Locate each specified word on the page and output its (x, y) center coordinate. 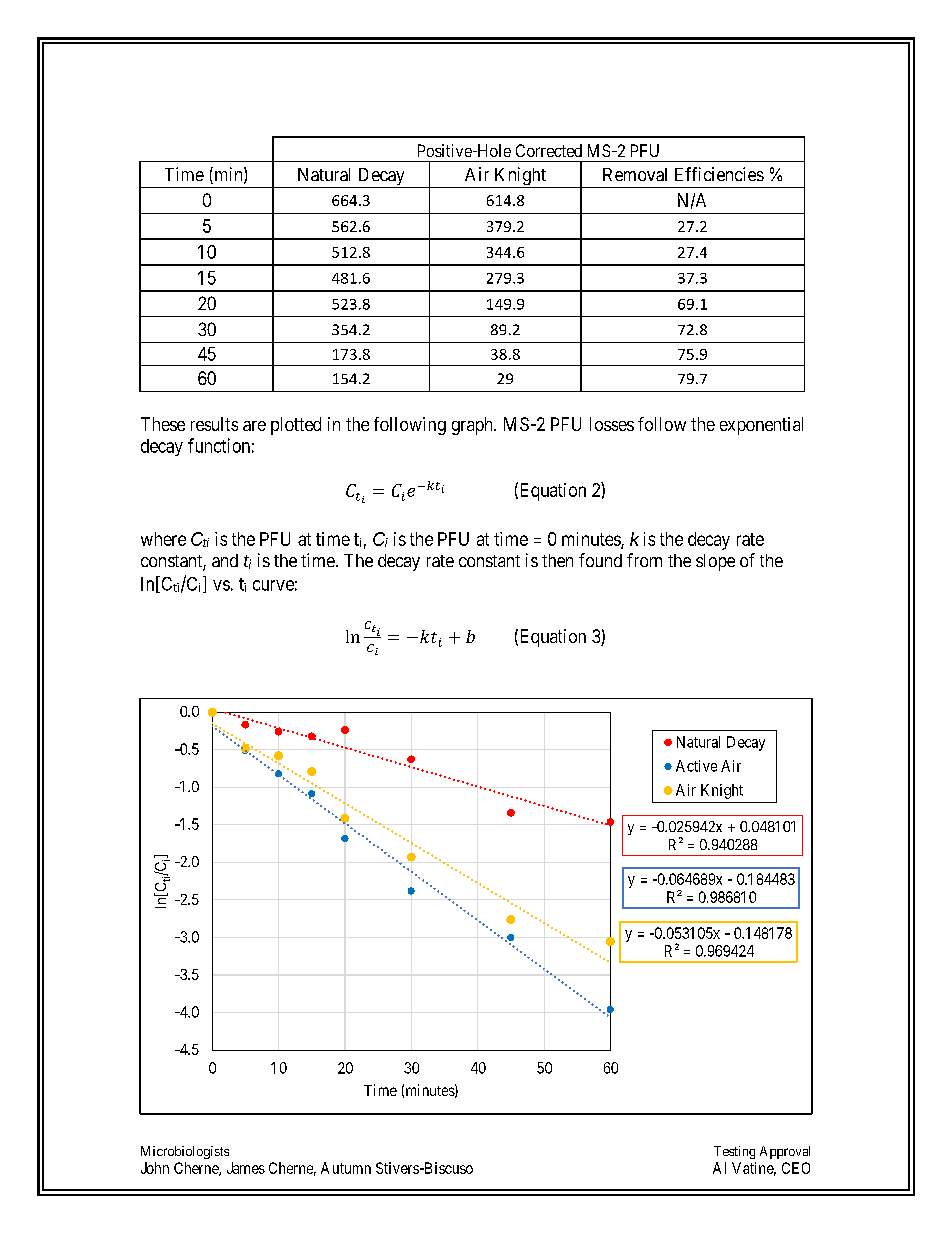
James (246, 1168)
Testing (734, 1152)
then (557, 560)
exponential (761, 426)
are (254, 426)
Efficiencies (719, 174)
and (225, 560)
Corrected (549, 150)
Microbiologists (185, 1152)
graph (473, 426)
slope (715, 562)
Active (696, 766)
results (214, 424)
